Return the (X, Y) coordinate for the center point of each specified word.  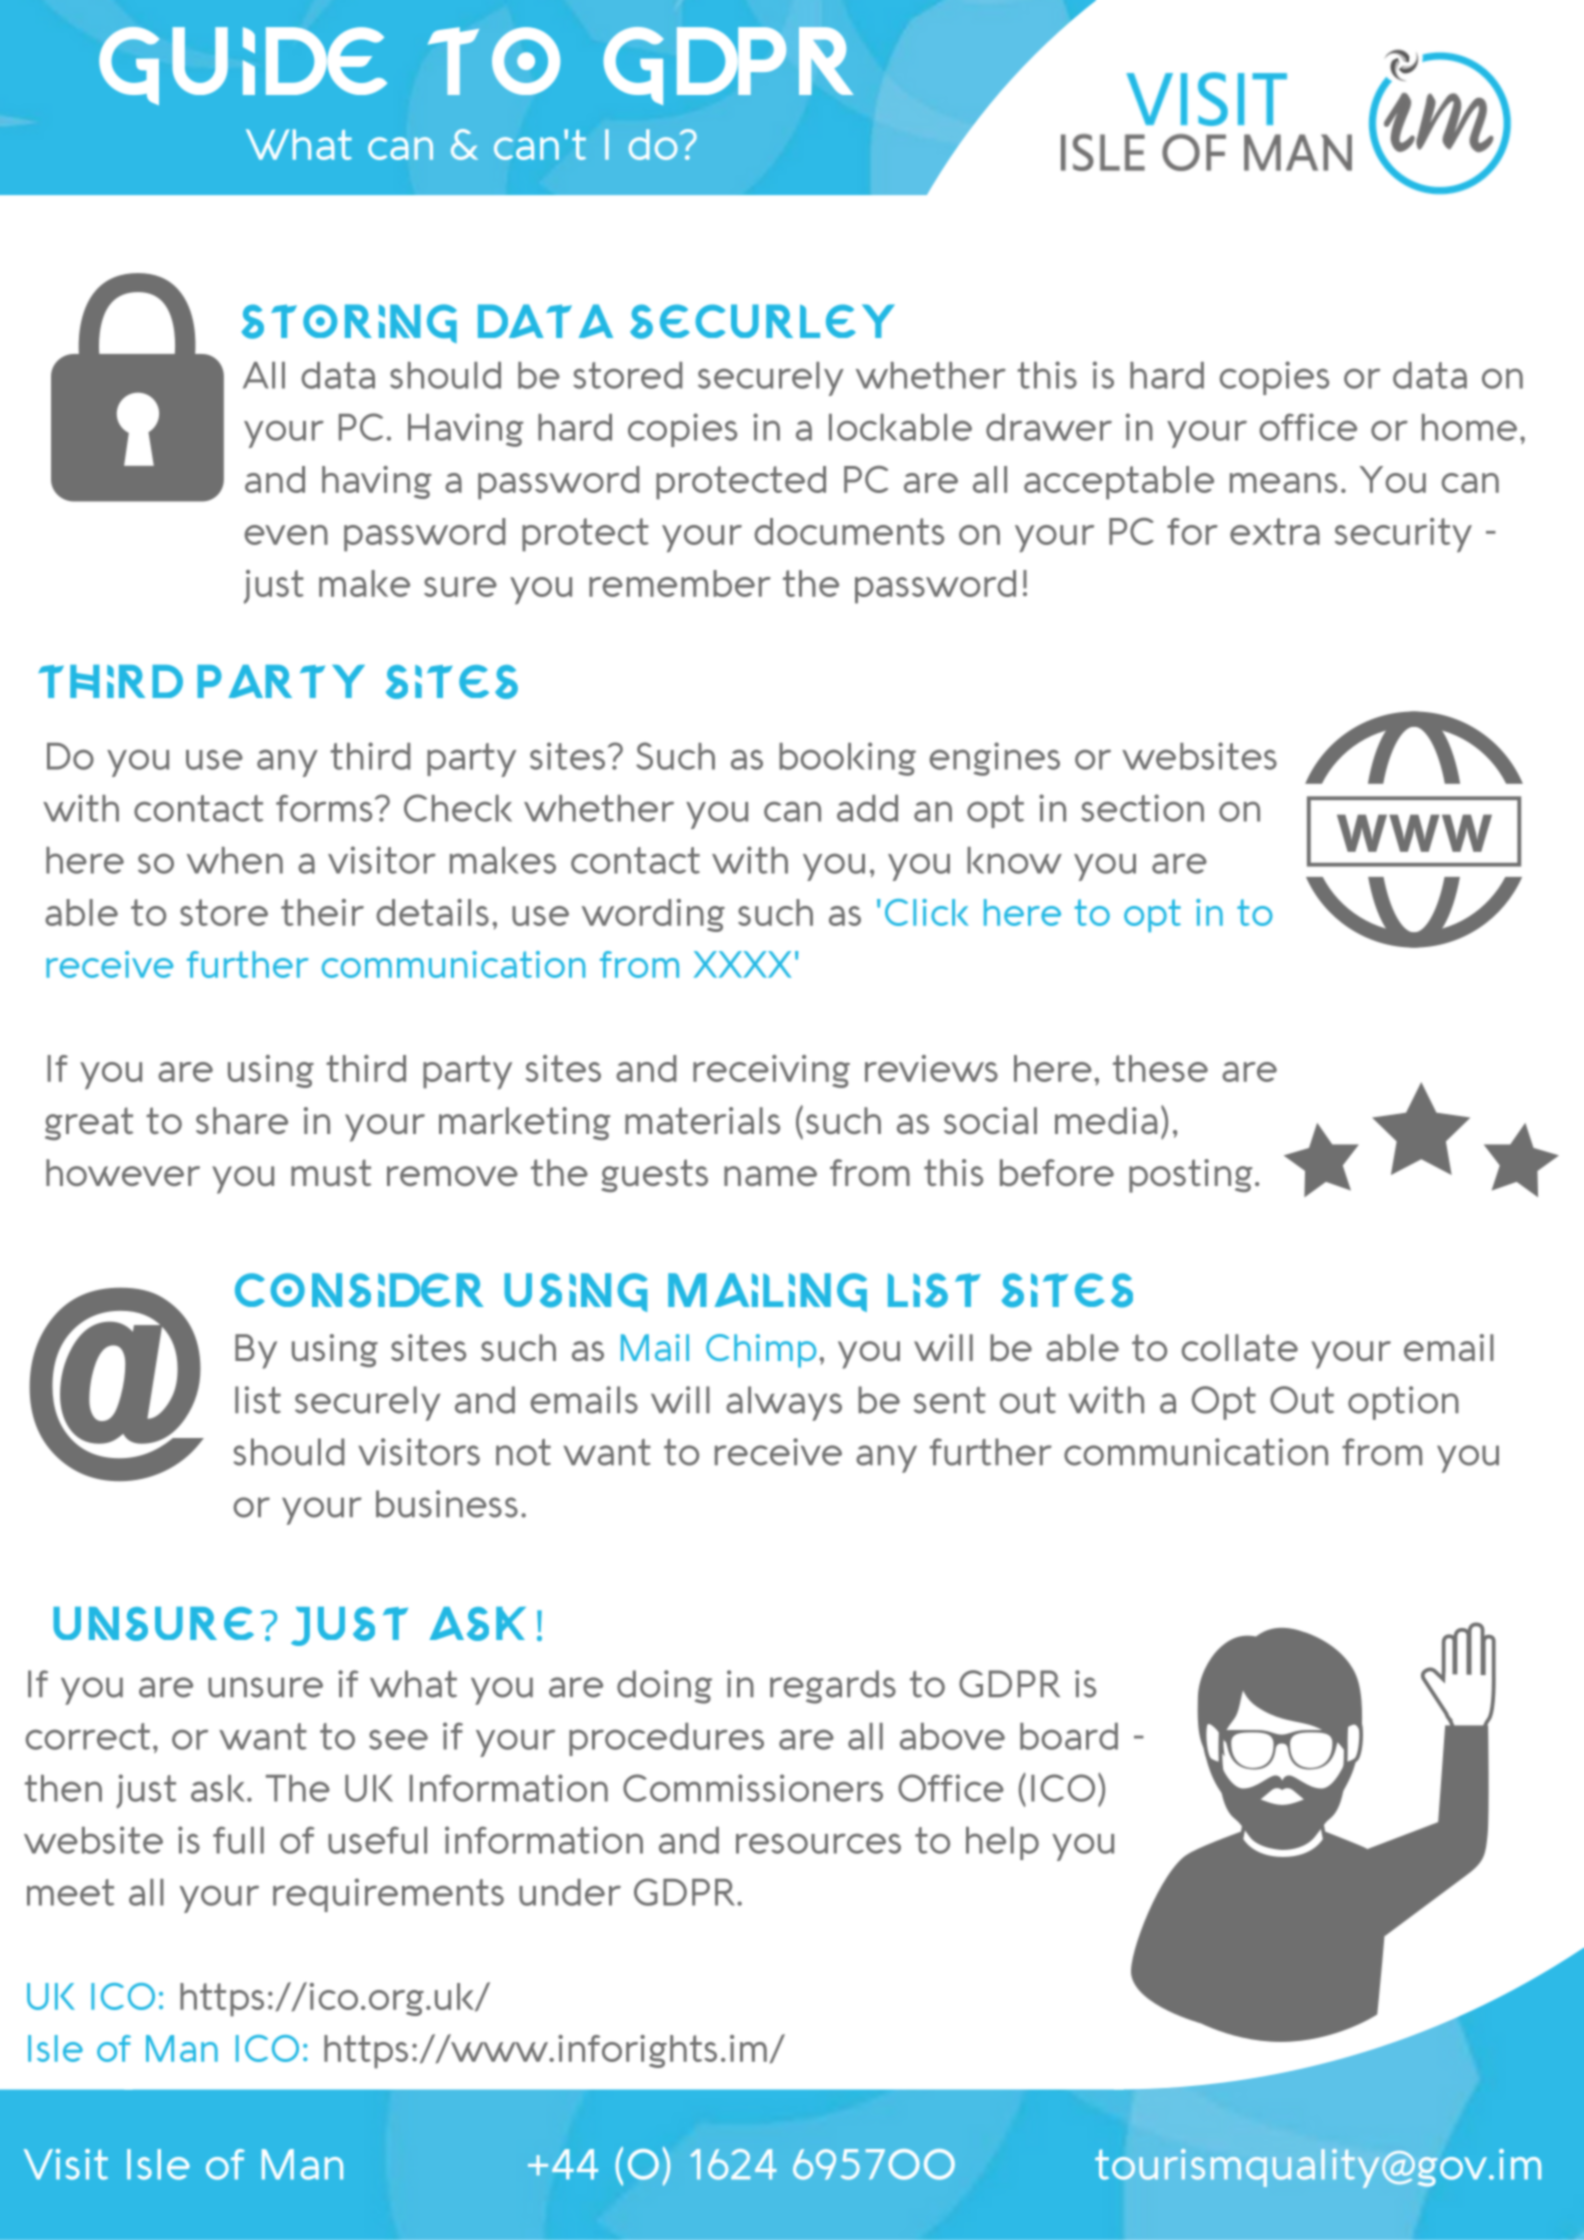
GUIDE (243, 66)
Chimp (761, 1351)
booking (847, 759)
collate (1240, 1347)
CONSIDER (359, 1290)
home (1469, 427)
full (238, 1840)
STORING (349, 323)
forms (324, 808)
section (1142, 808)
